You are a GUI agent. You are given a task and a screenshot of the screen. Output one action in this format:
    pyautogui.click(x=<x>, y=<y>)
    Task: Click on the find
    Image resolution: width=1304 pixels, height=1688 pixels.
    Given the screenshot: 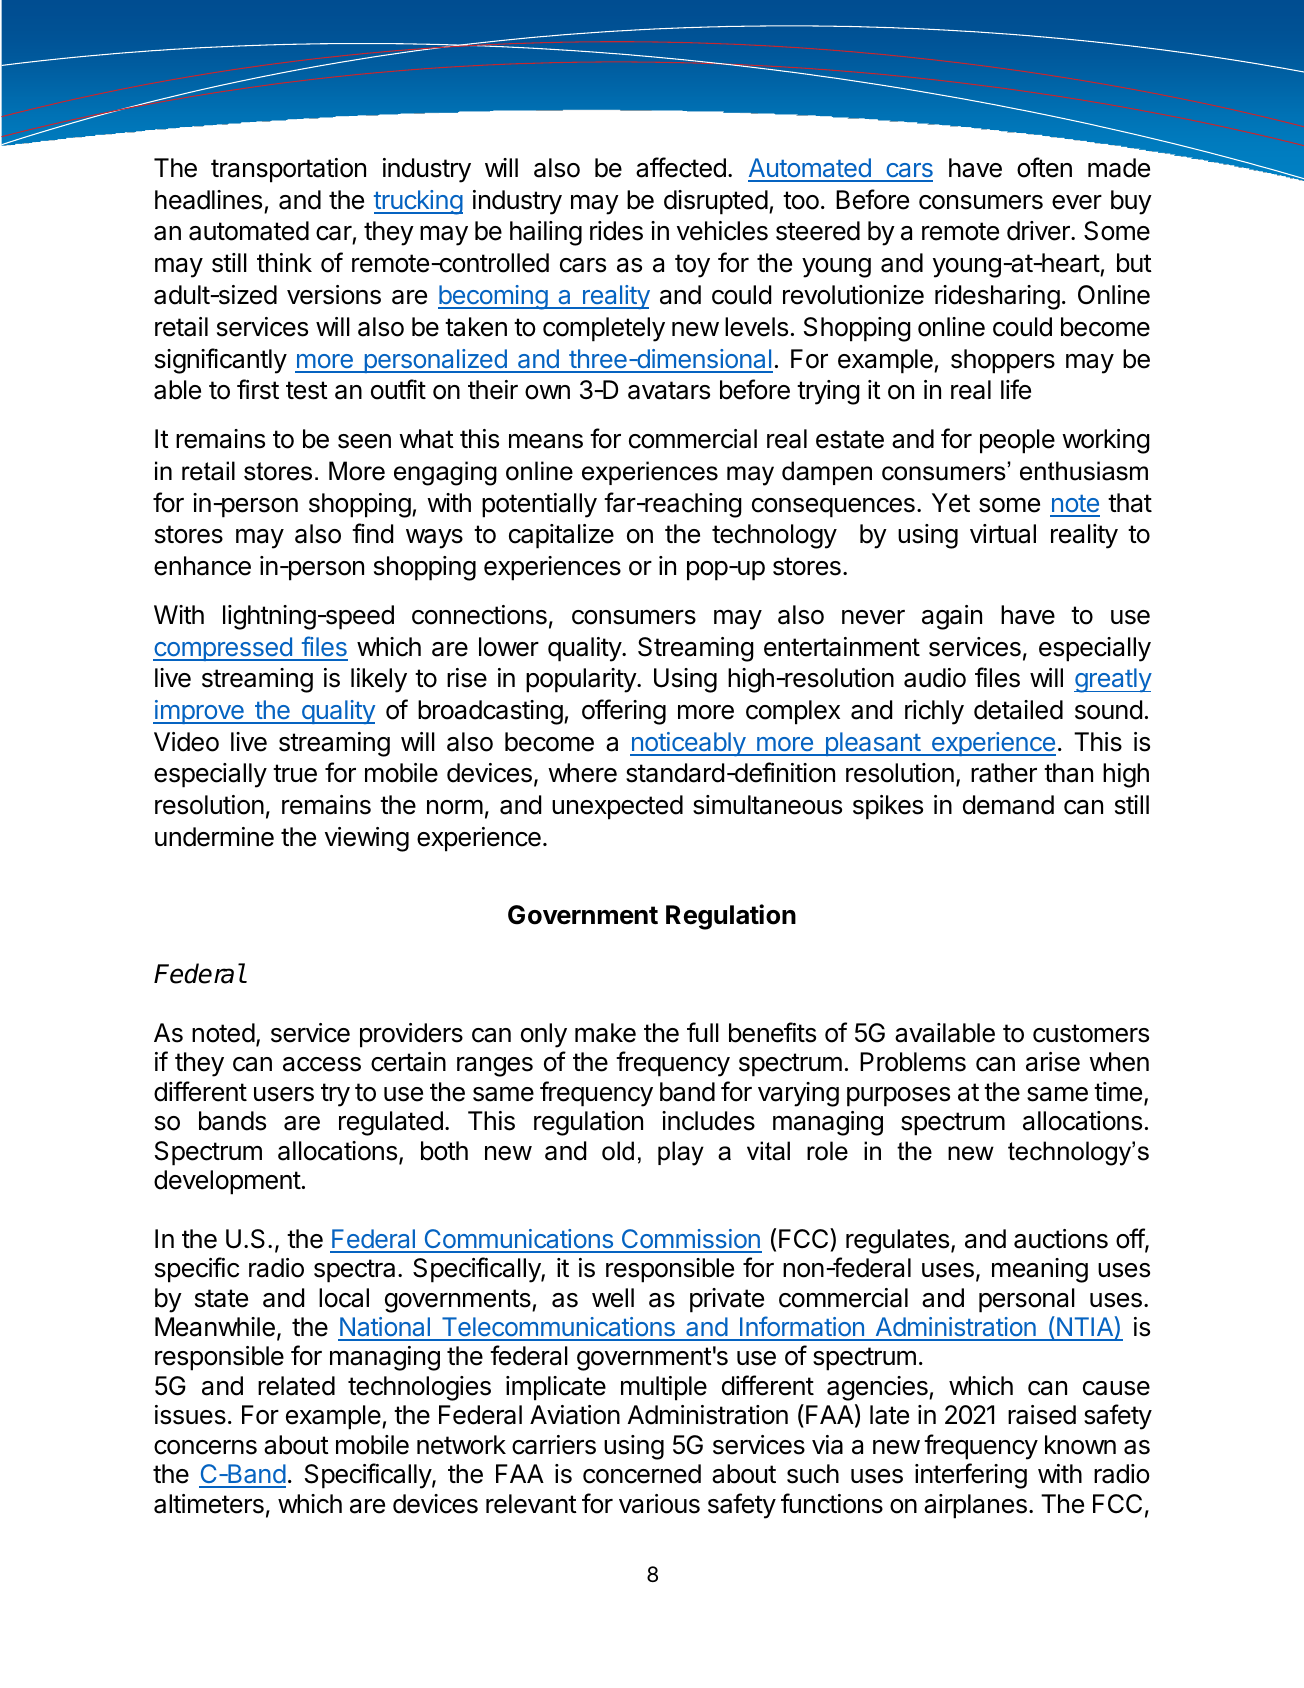 What is the action you would take?
    pyautogui.click(x=372, y=533)
